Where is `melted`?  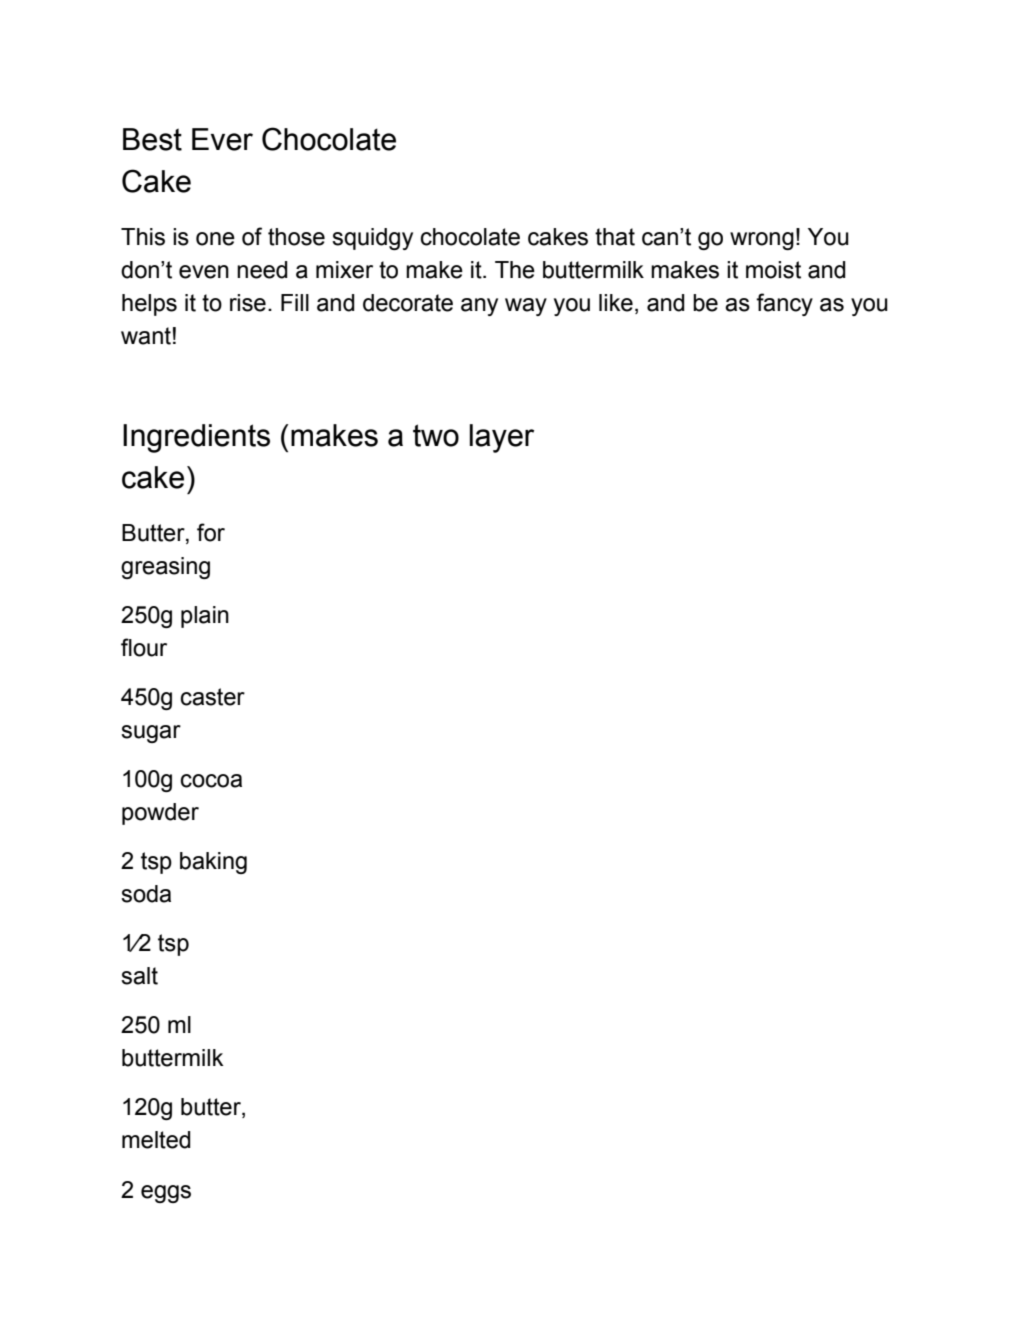
melted is located at coordinates (156, 1140).
